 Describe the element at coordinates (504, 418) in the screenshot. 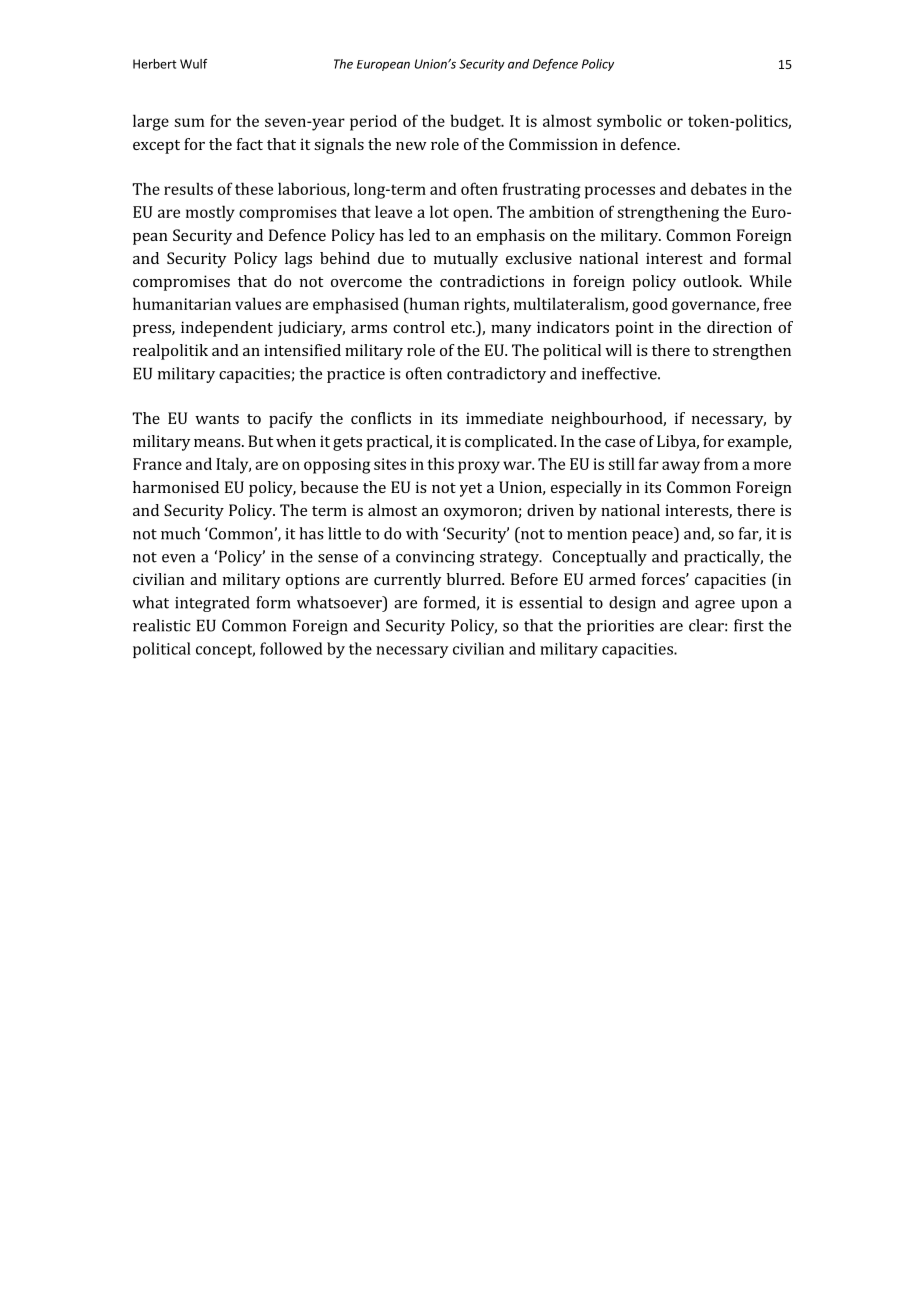

I see `immediate` at that location.
